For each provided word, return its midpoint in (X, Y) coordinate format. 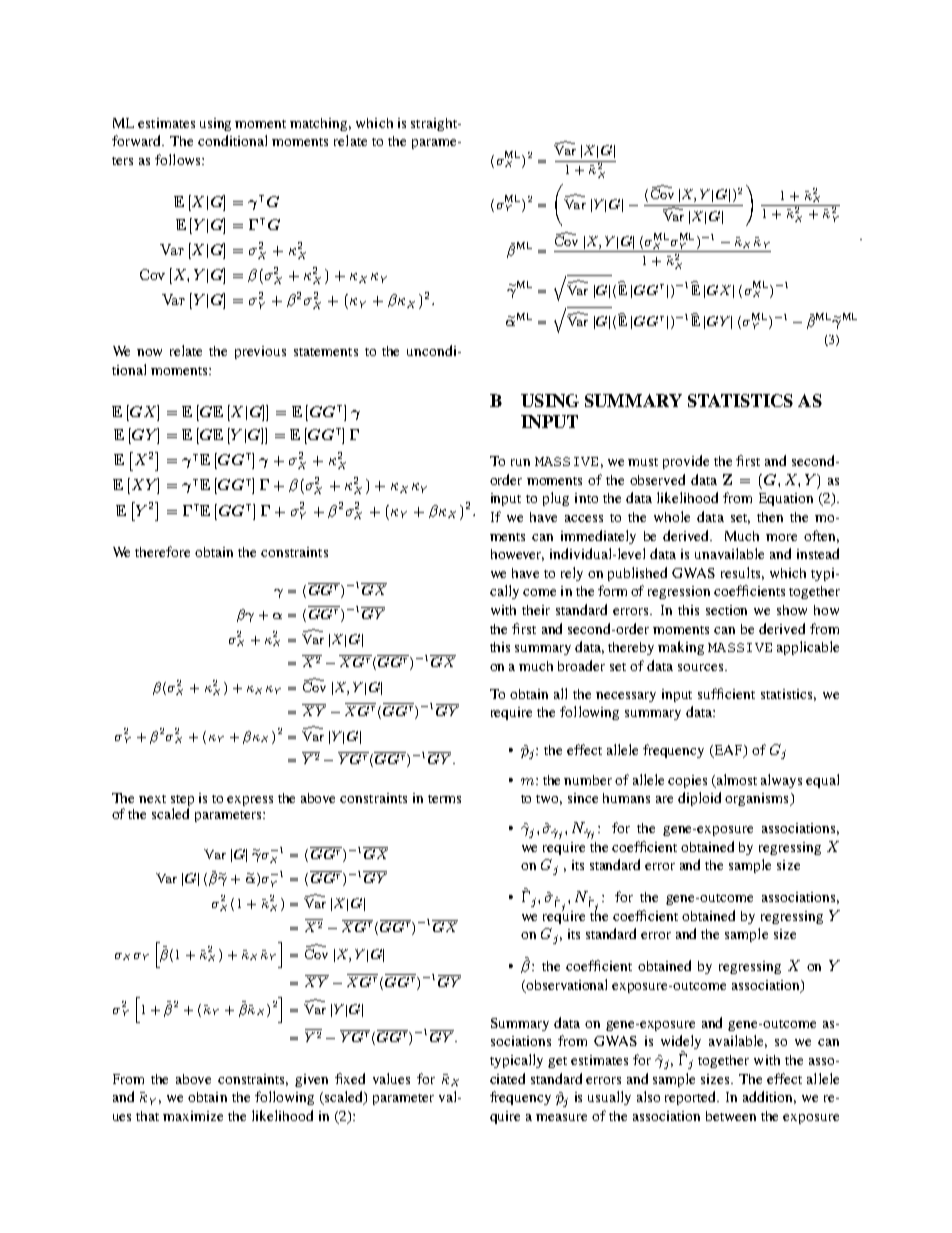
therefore (162, 551)
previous (260, 352)
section (726, 610)
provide (686, 462)
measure (561, 1117)
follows (179, 159)
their (536, 610)
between (731, 1116)
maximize (193, 1116)
